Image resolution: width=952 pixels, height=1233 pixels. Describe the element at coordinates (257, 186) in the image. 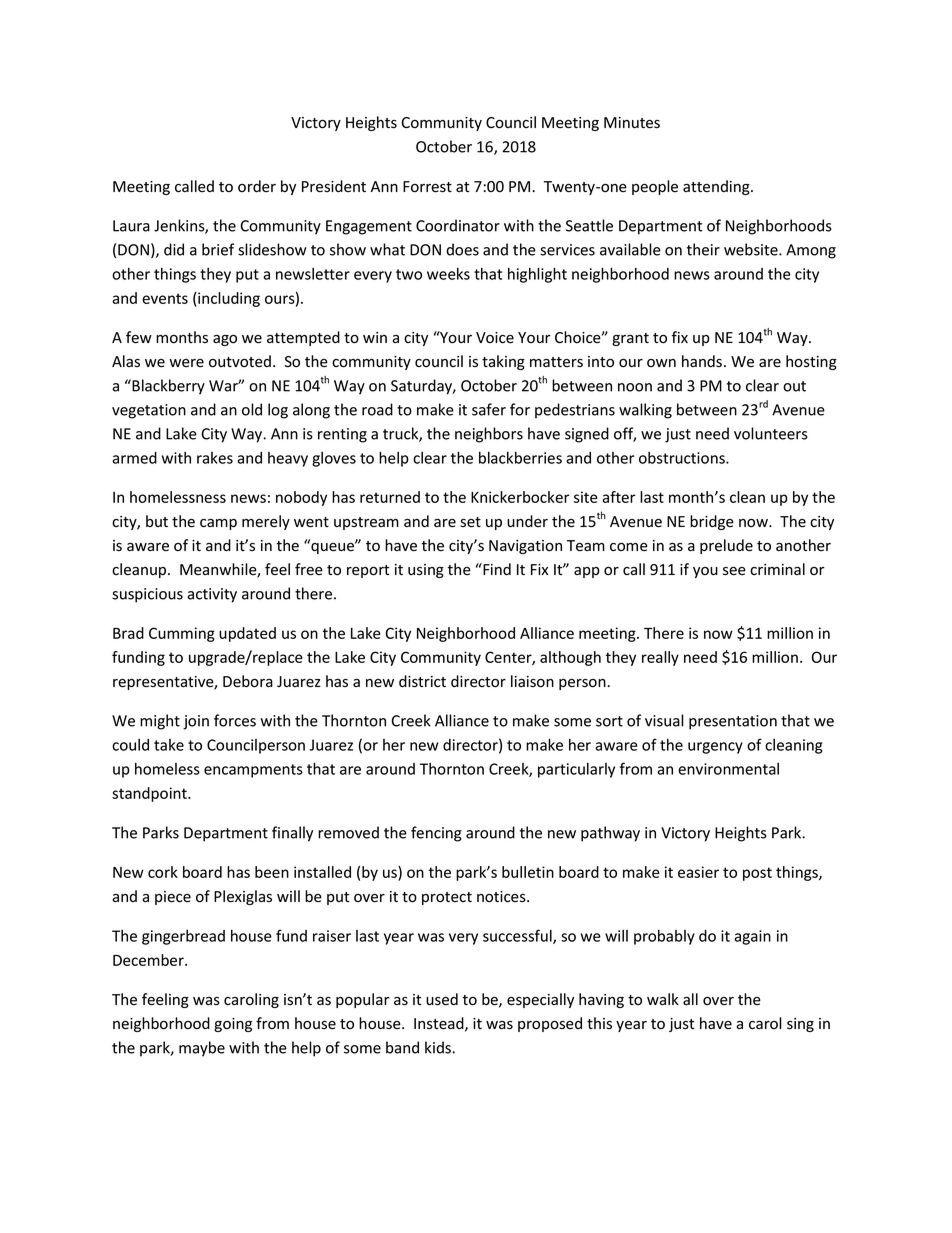

I see `order` at that location.
